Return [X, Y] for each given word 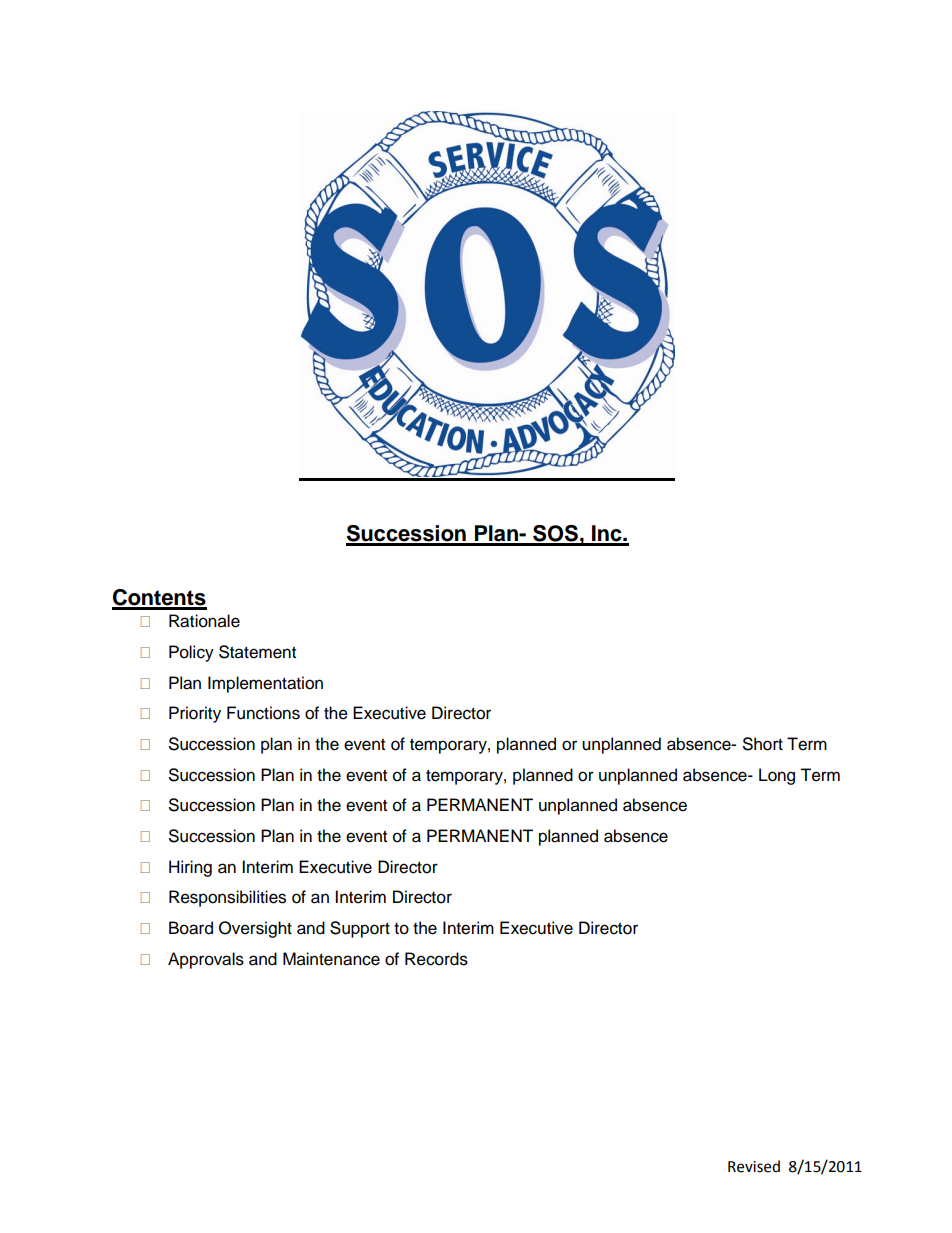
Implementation [265, 684]
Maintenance [331, 959]
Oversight [255, 929]
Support [360, 929]
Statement [257, 652]
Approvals [206, 960]
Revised [754, 1166]
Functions [263, 713]
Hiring [190, 868]
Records [436, 959]
